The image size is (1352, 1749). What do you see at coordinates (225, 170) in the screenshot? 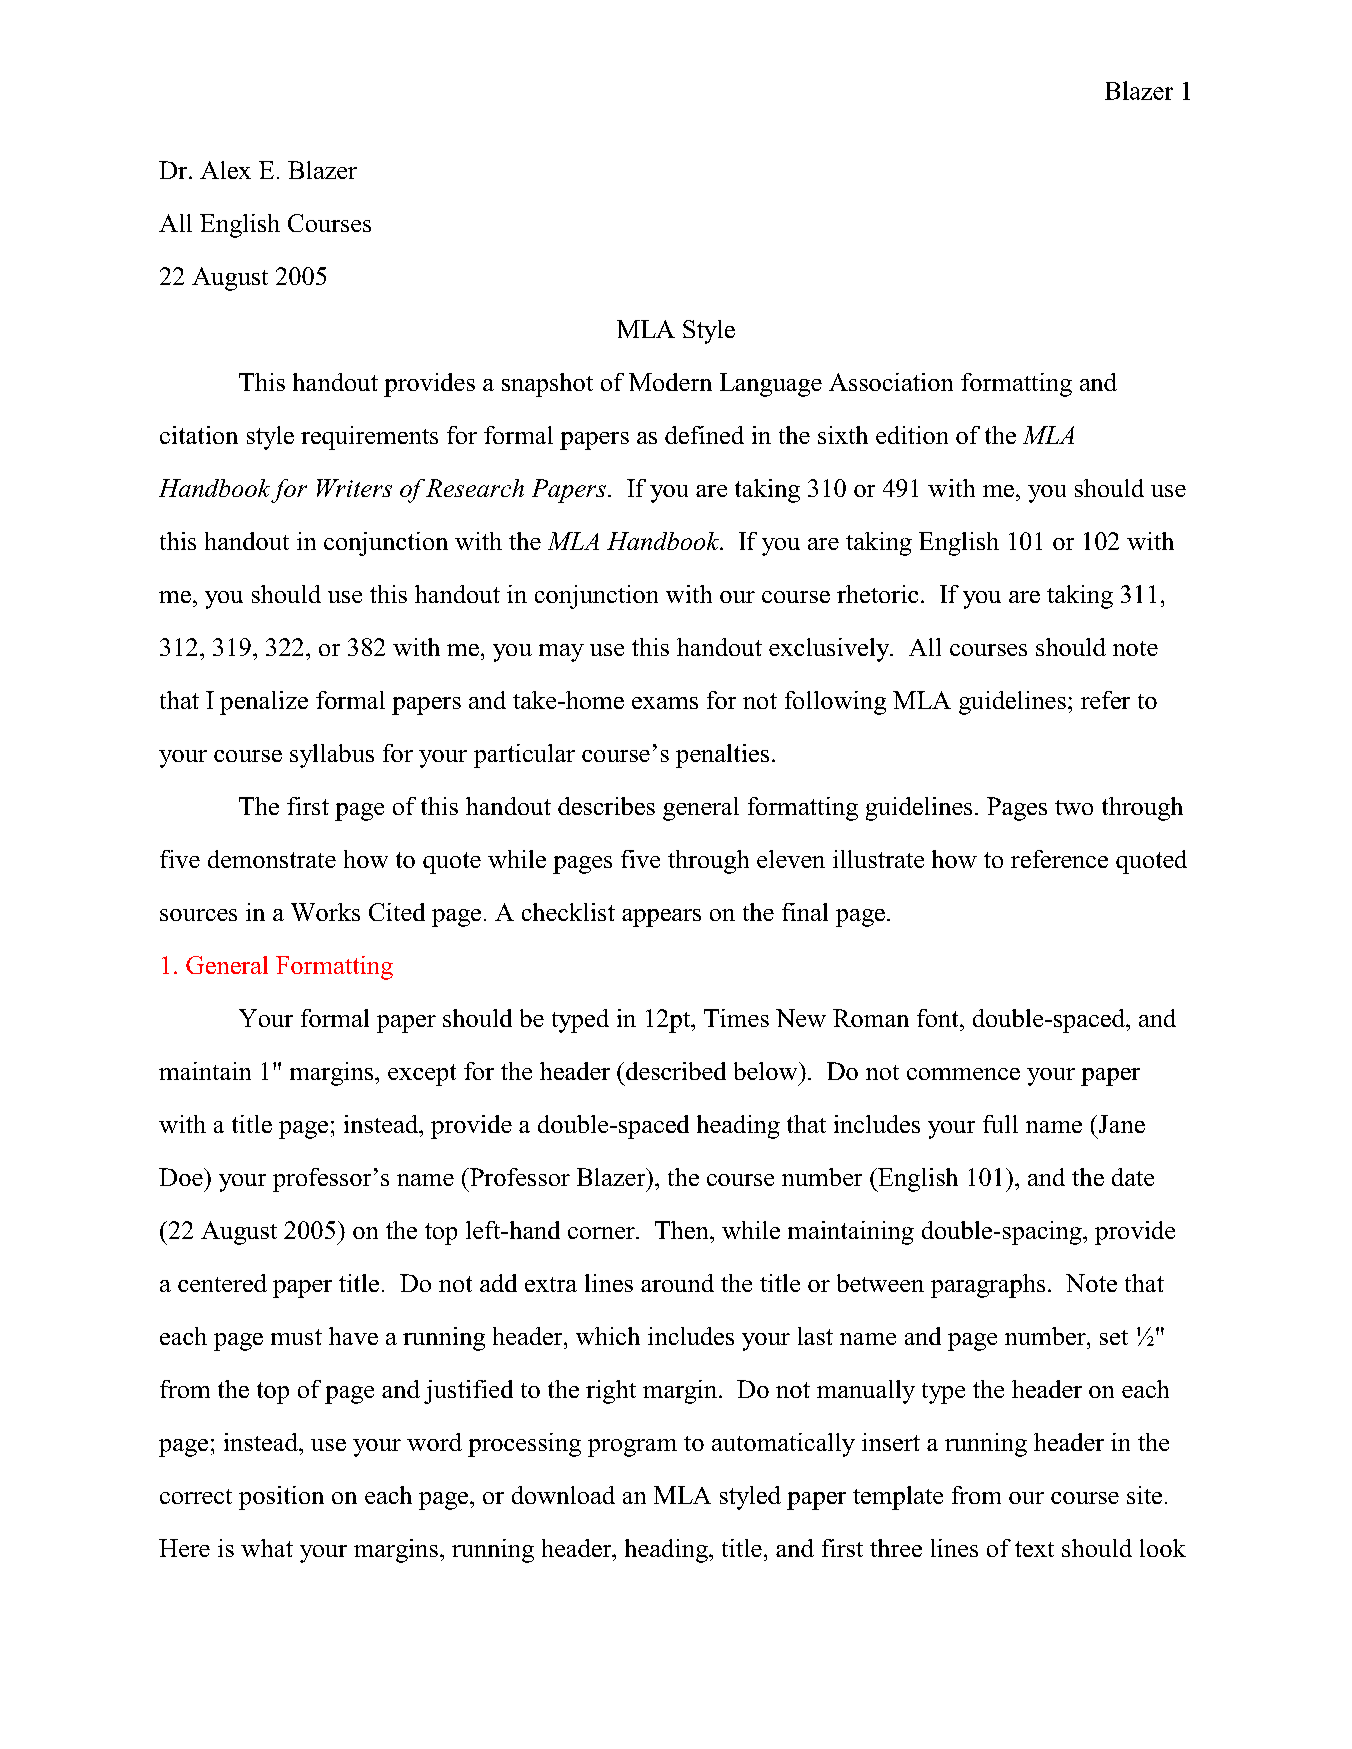
I see `Alex` at bounding box center [225, 170].
